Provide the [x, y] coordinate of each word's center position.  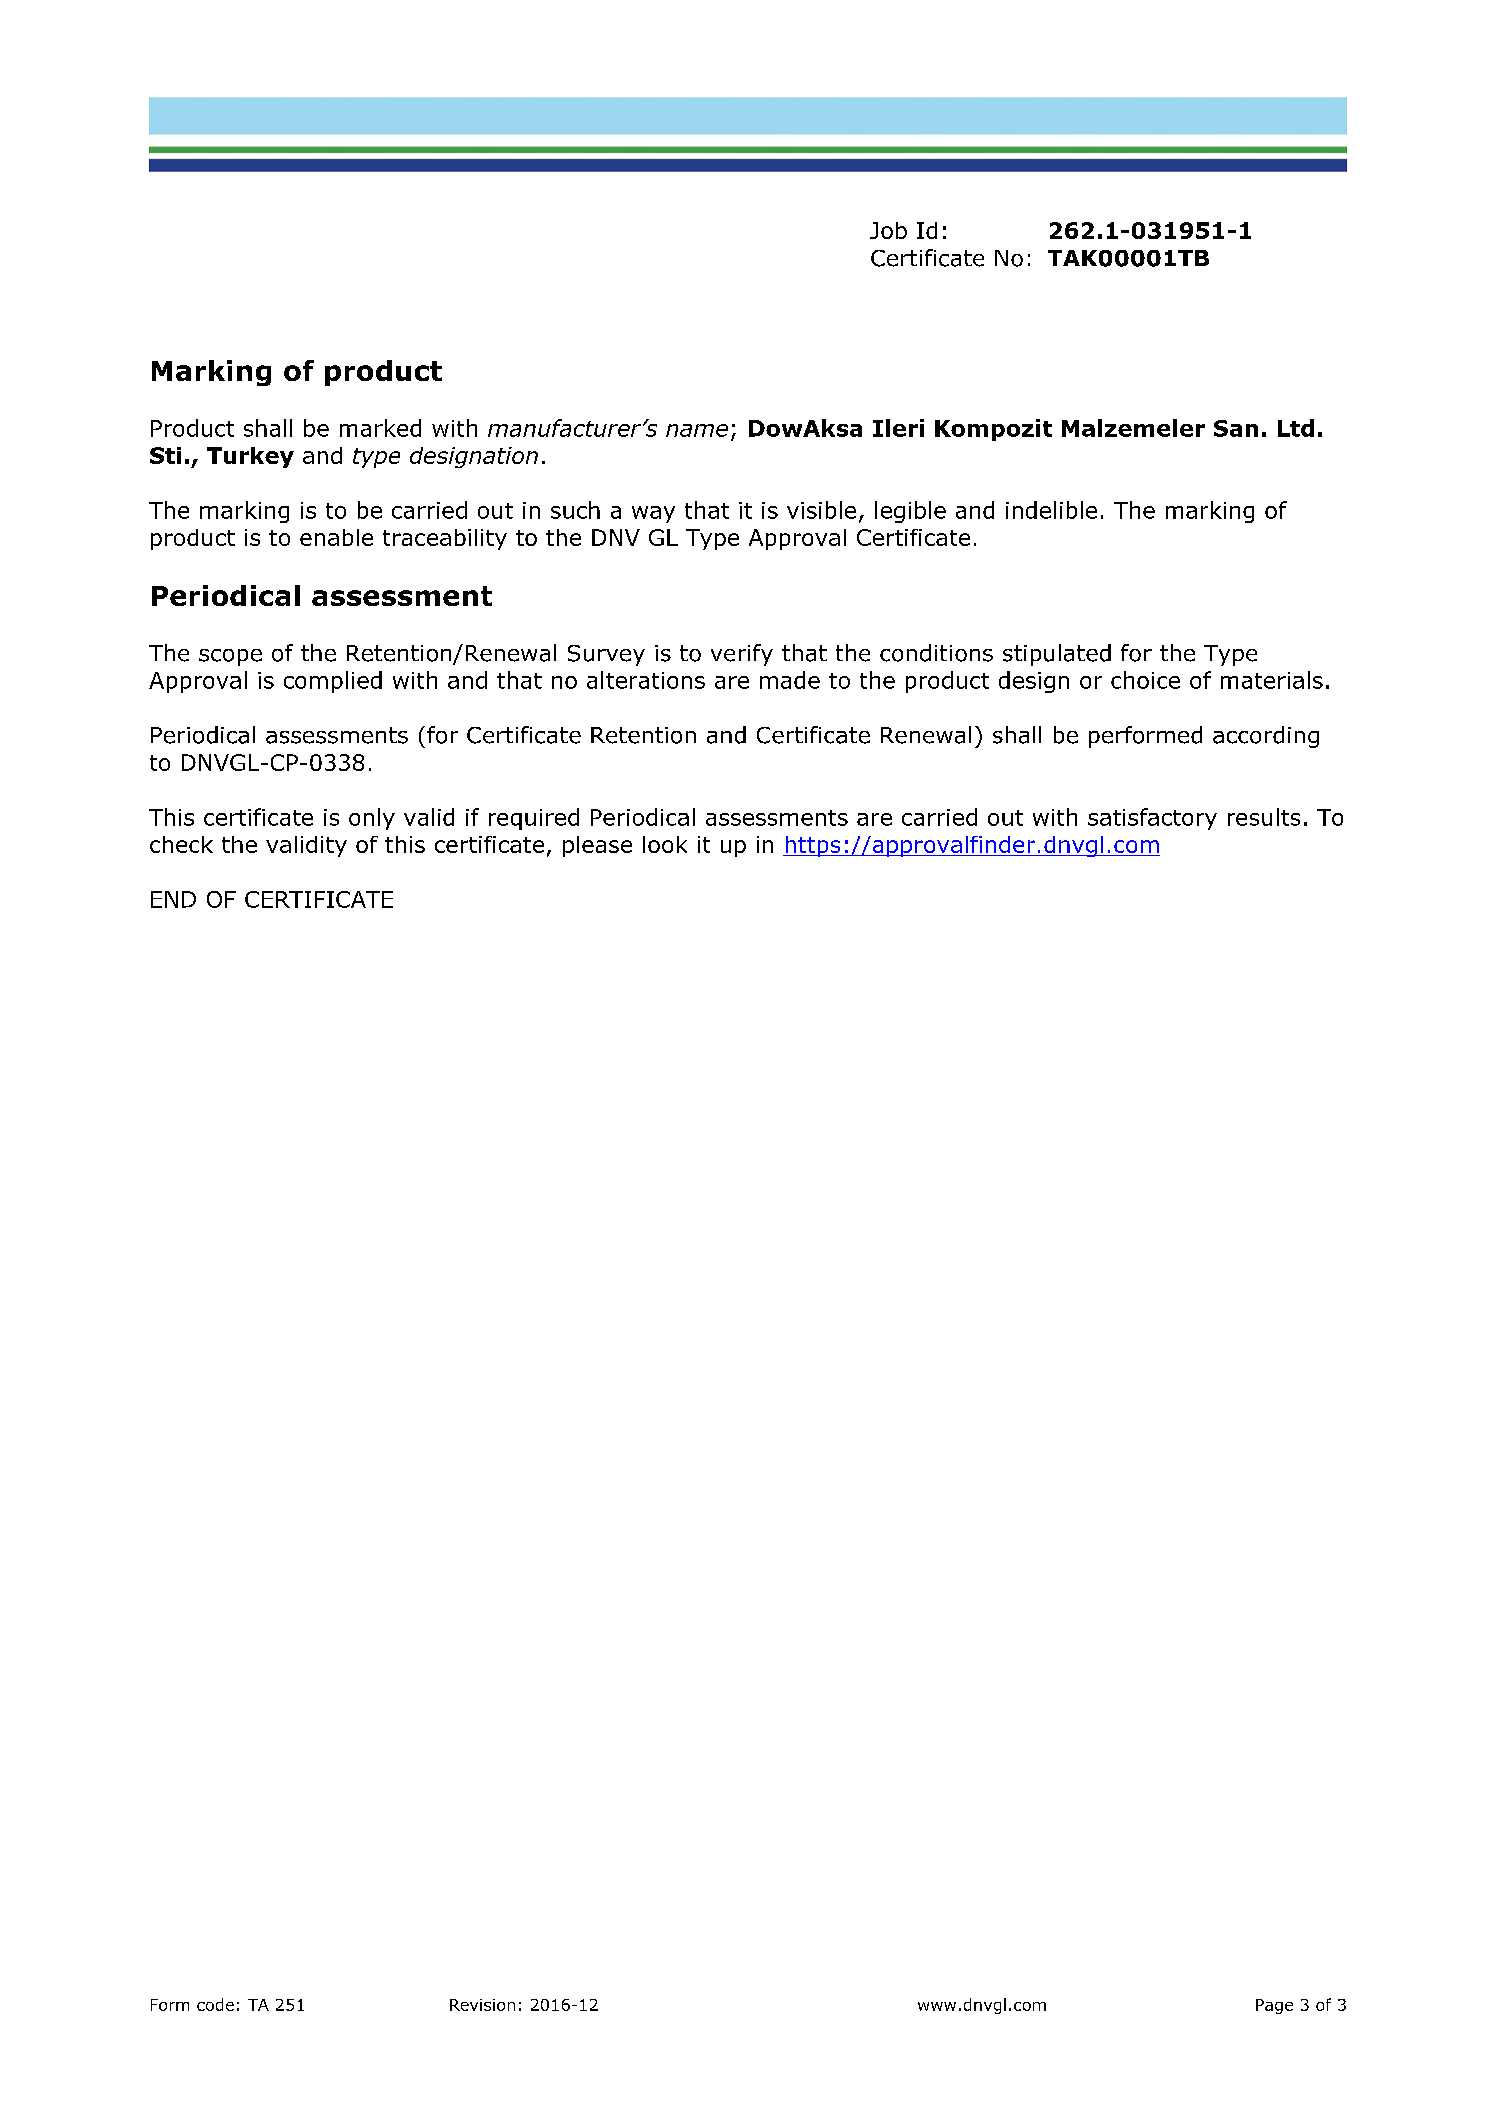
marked [380, 428]
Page [1274, 2006]
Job [888, 230]
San [1236, 428]
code [215, 2004]
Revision [482, 2005]
